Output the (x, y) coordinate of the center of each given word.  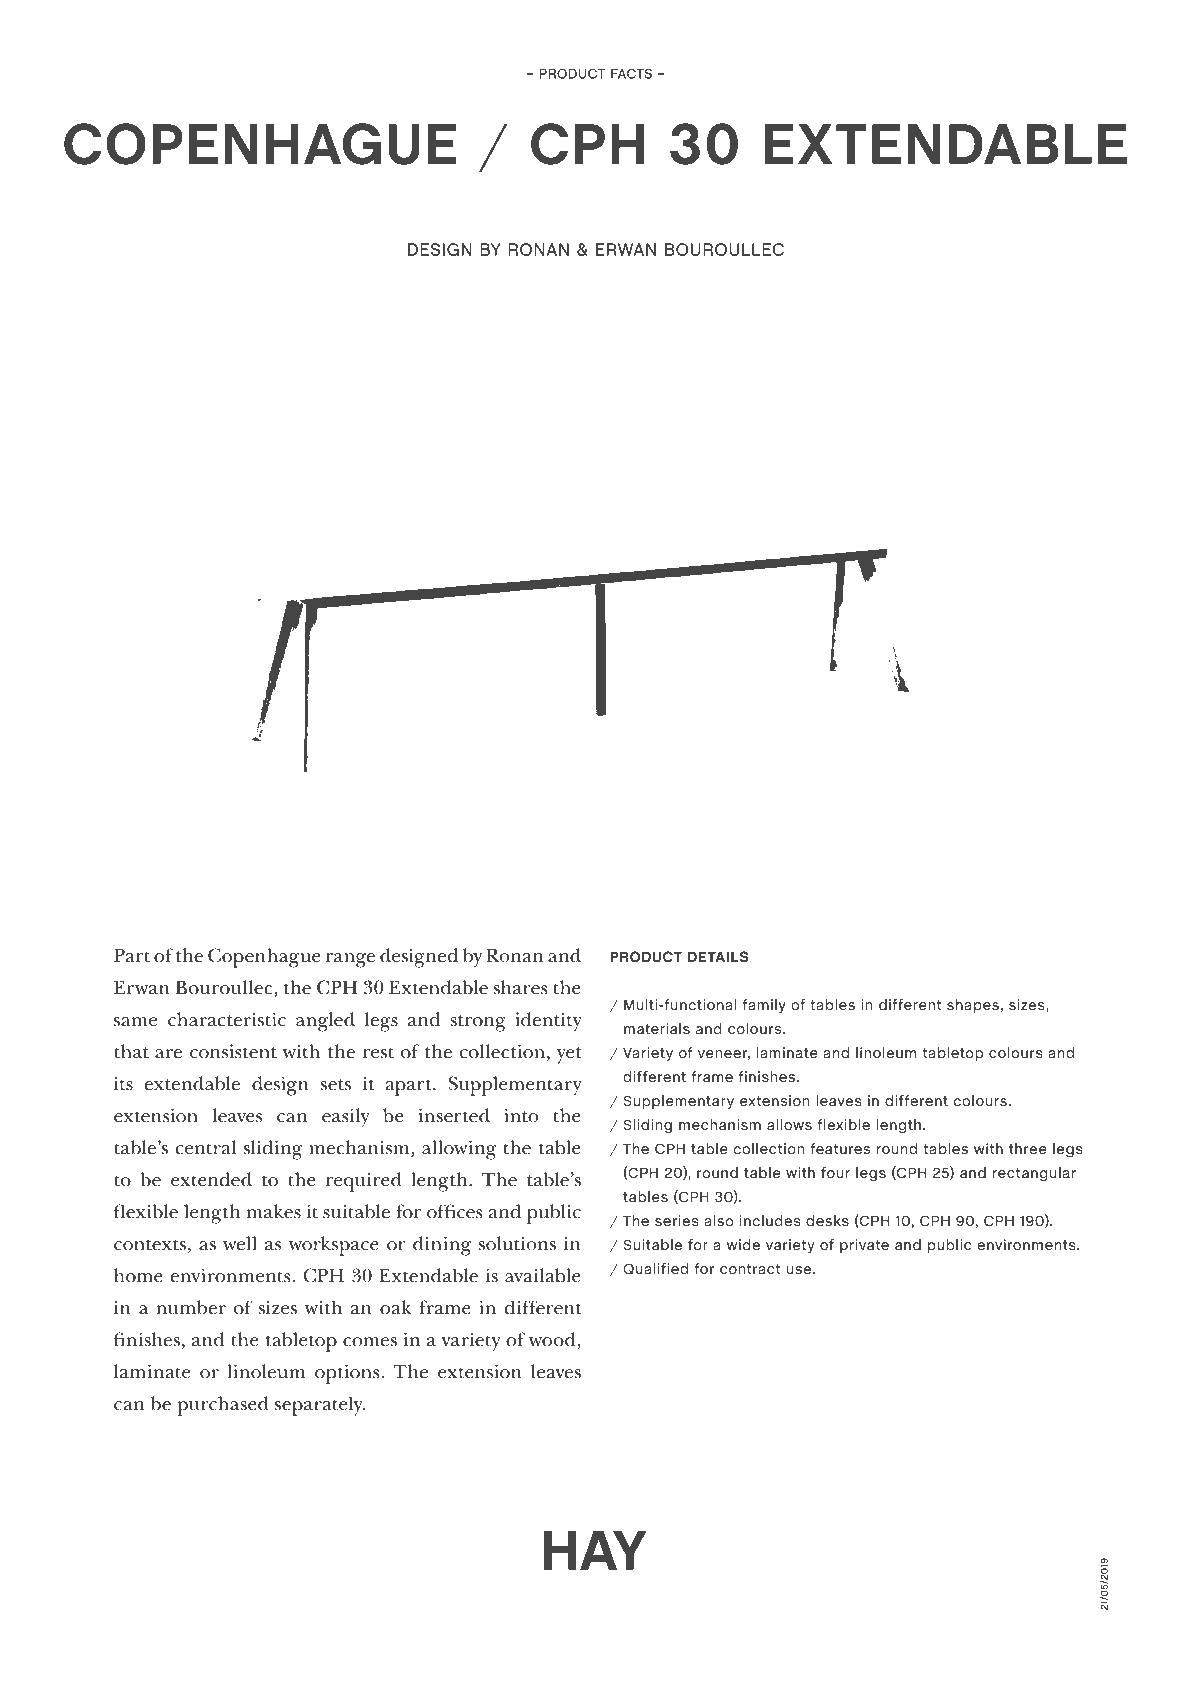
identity (548, 1022)
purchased (223, 1406)
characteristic (227, 1019)
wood (553, 1340)
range (350, 960)
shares (521, 987)
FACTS (631, 73)
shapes (973, 1006)
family (764, 1006)
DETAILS (718, 956)
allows (789, 1124)
